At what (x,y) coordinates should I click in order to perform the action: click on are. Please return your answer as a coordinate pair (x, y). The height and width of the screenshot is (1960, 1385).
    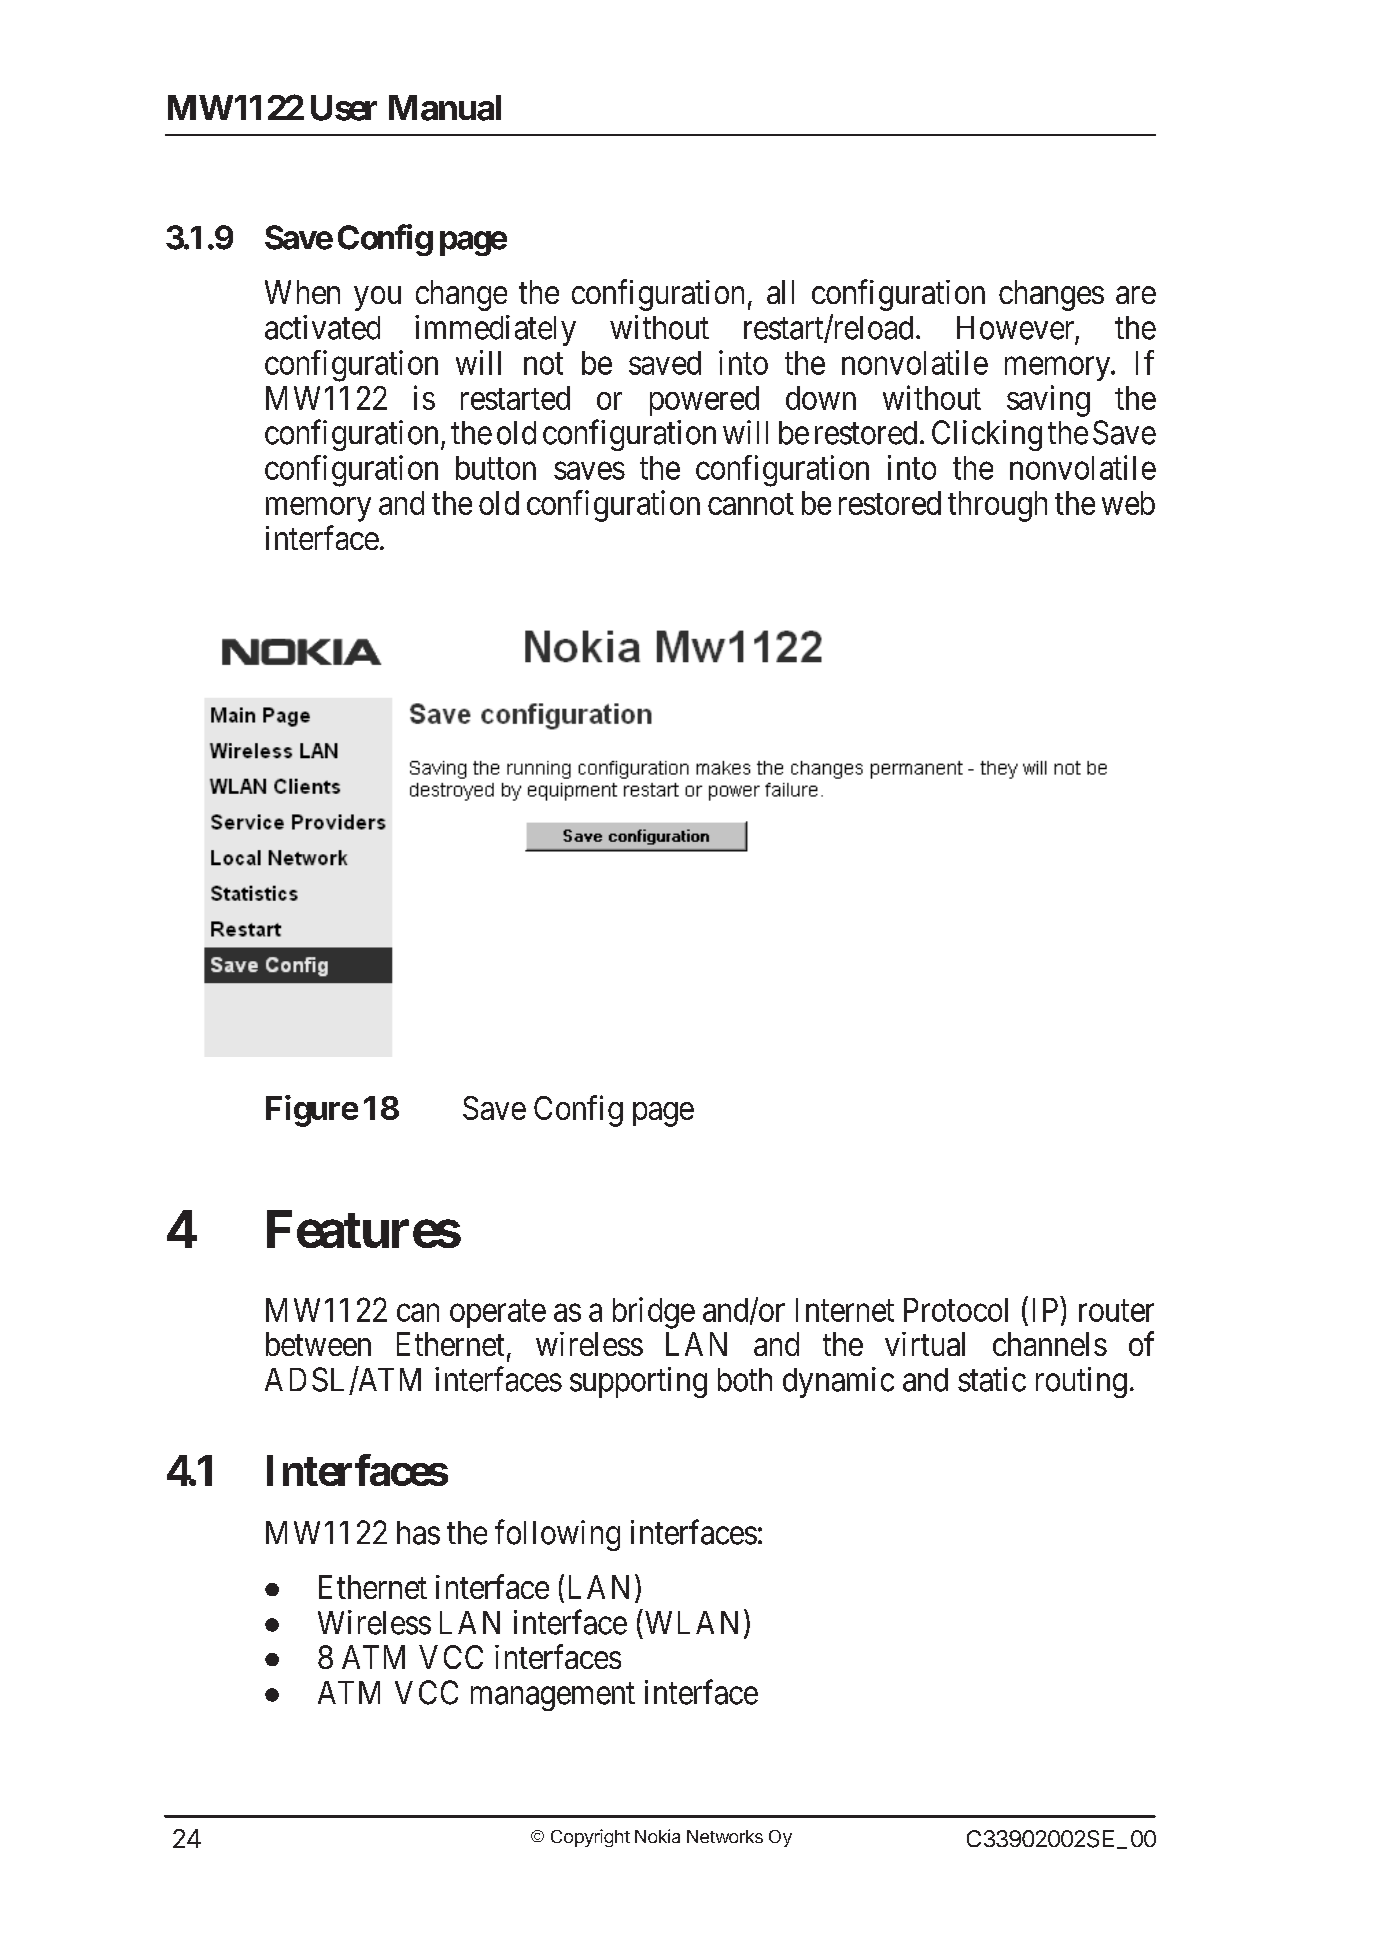
    Looking at the image, I should click on (1136, 295).
